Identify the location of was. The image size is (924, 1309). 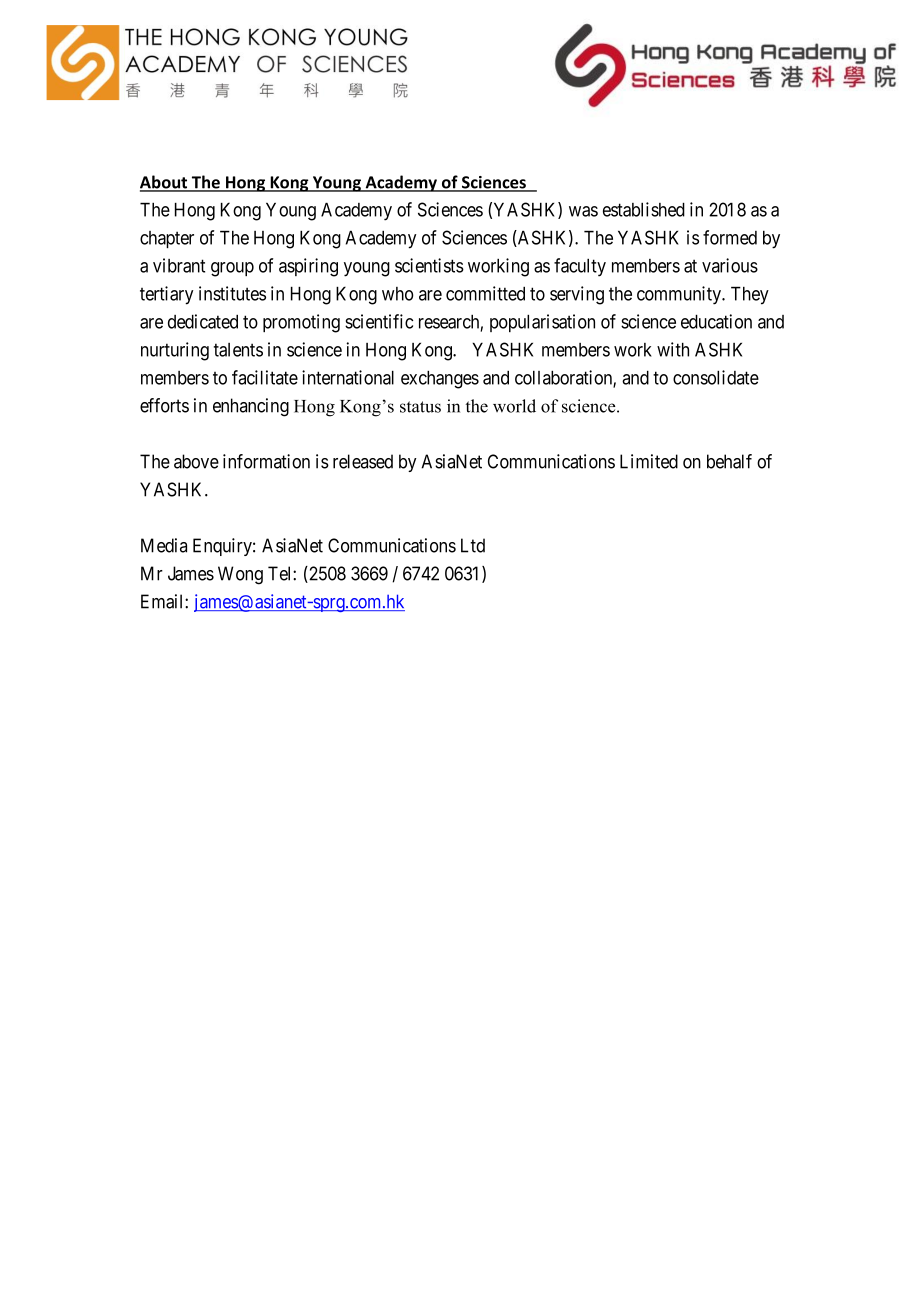
(583, 211).
